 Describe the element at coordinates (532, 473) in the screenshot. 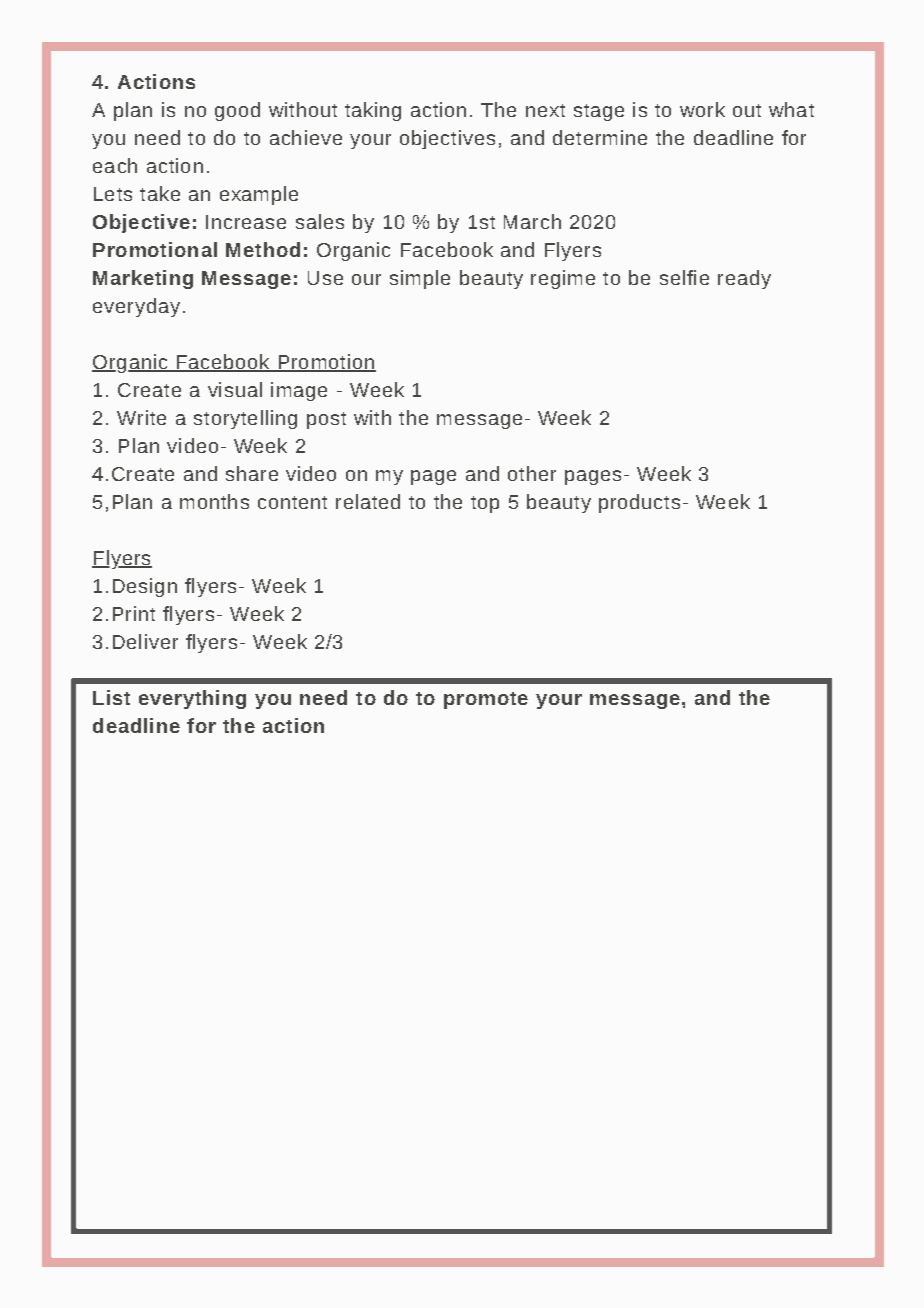

I see `other` at that location.
